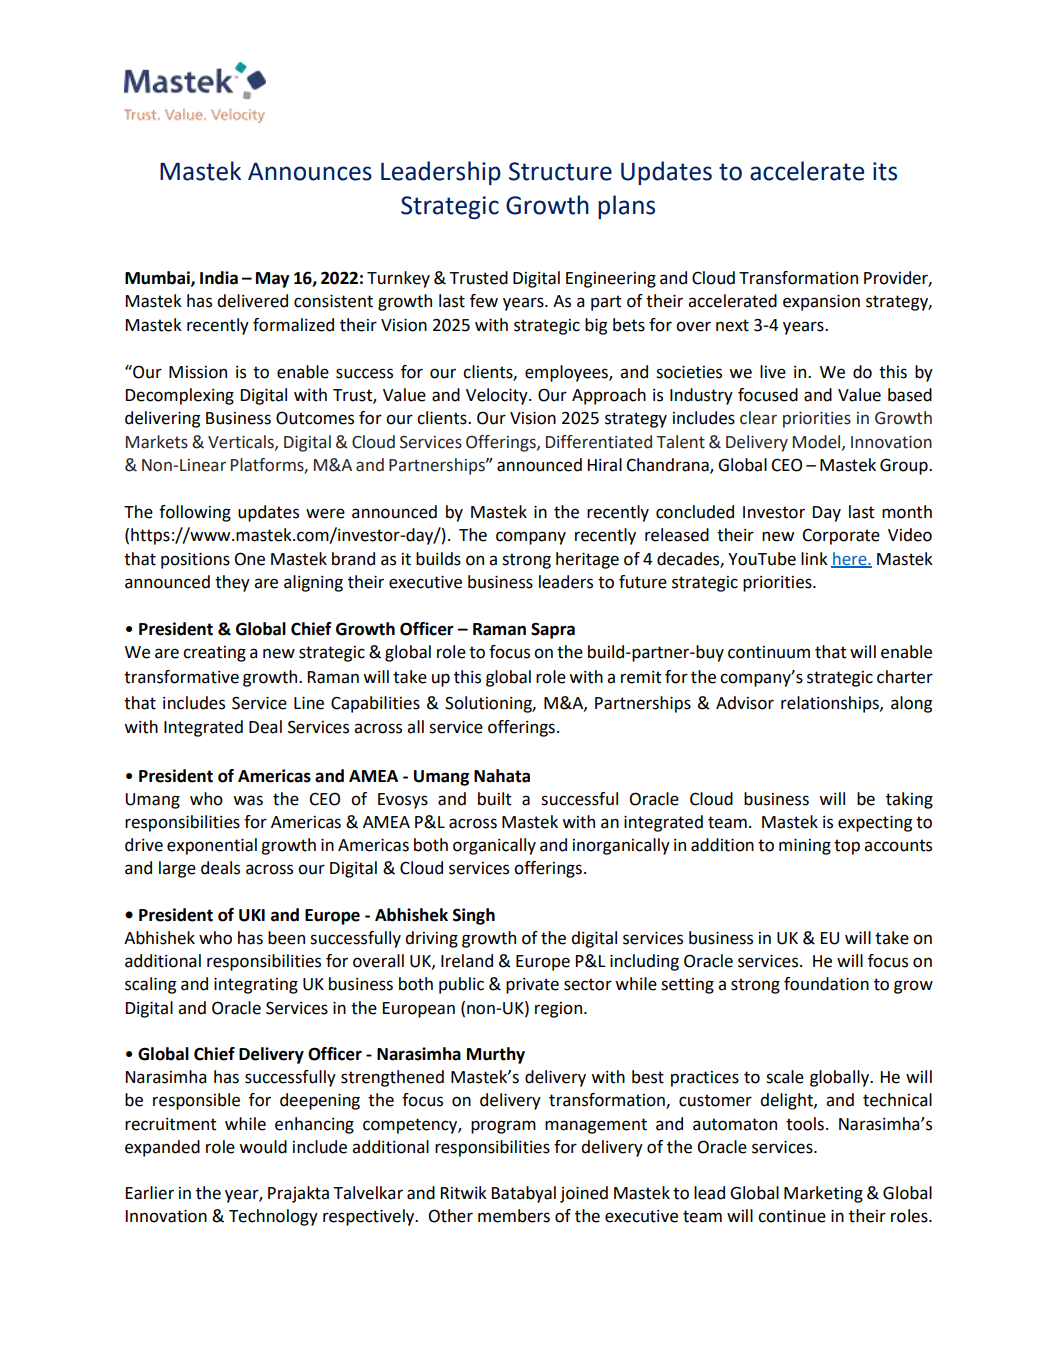  Describe the element at coordinates (641, 677) in the page. I see `remit` at that location.
